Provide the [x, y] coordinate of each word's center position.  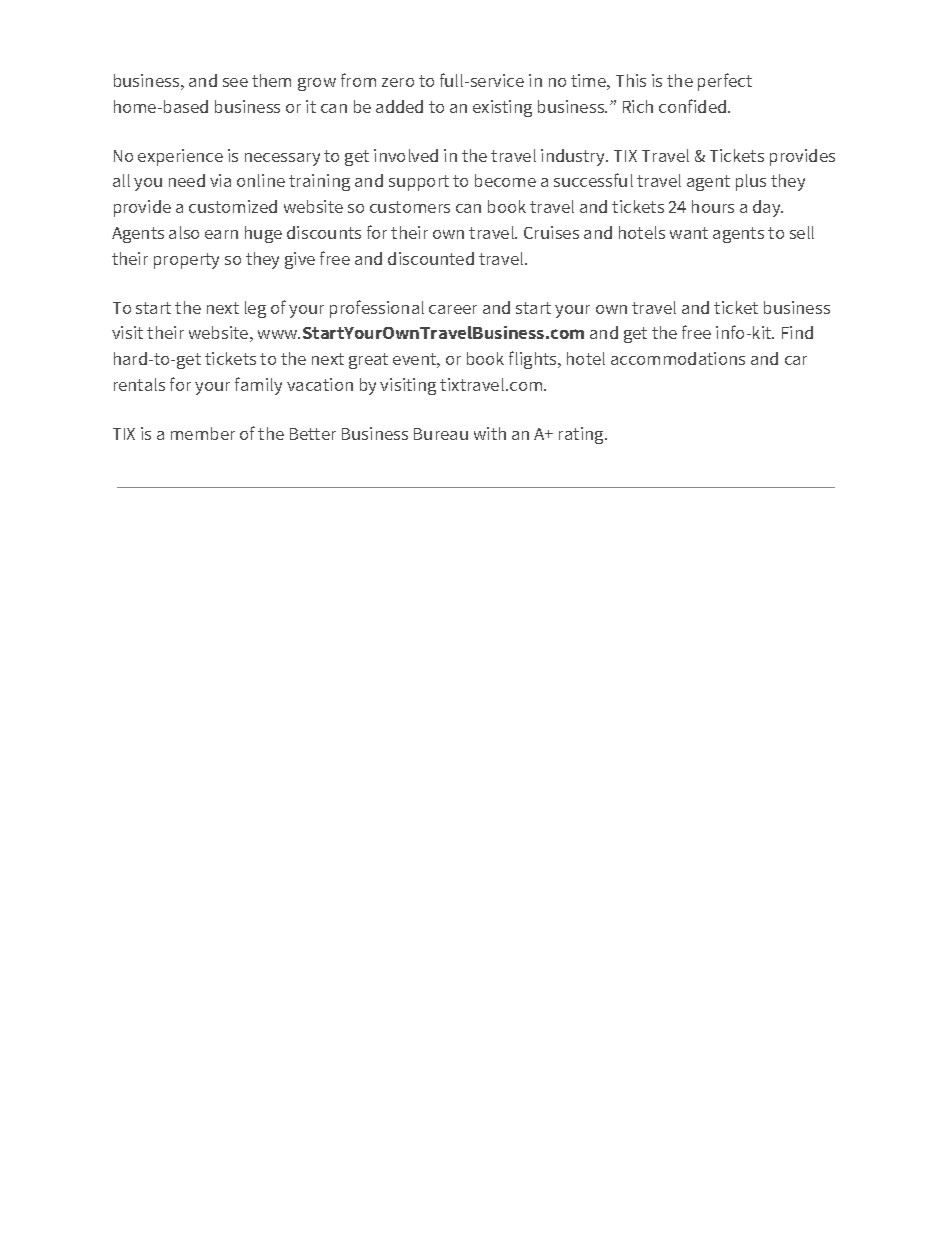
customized [233, 206]
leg [255, 309]
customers [410, 207]
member [203, 433]
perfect [725, 82]
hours [713, 206]
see [235, 82]
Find [797, 332]
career [453, 309]
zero [398, 82]
